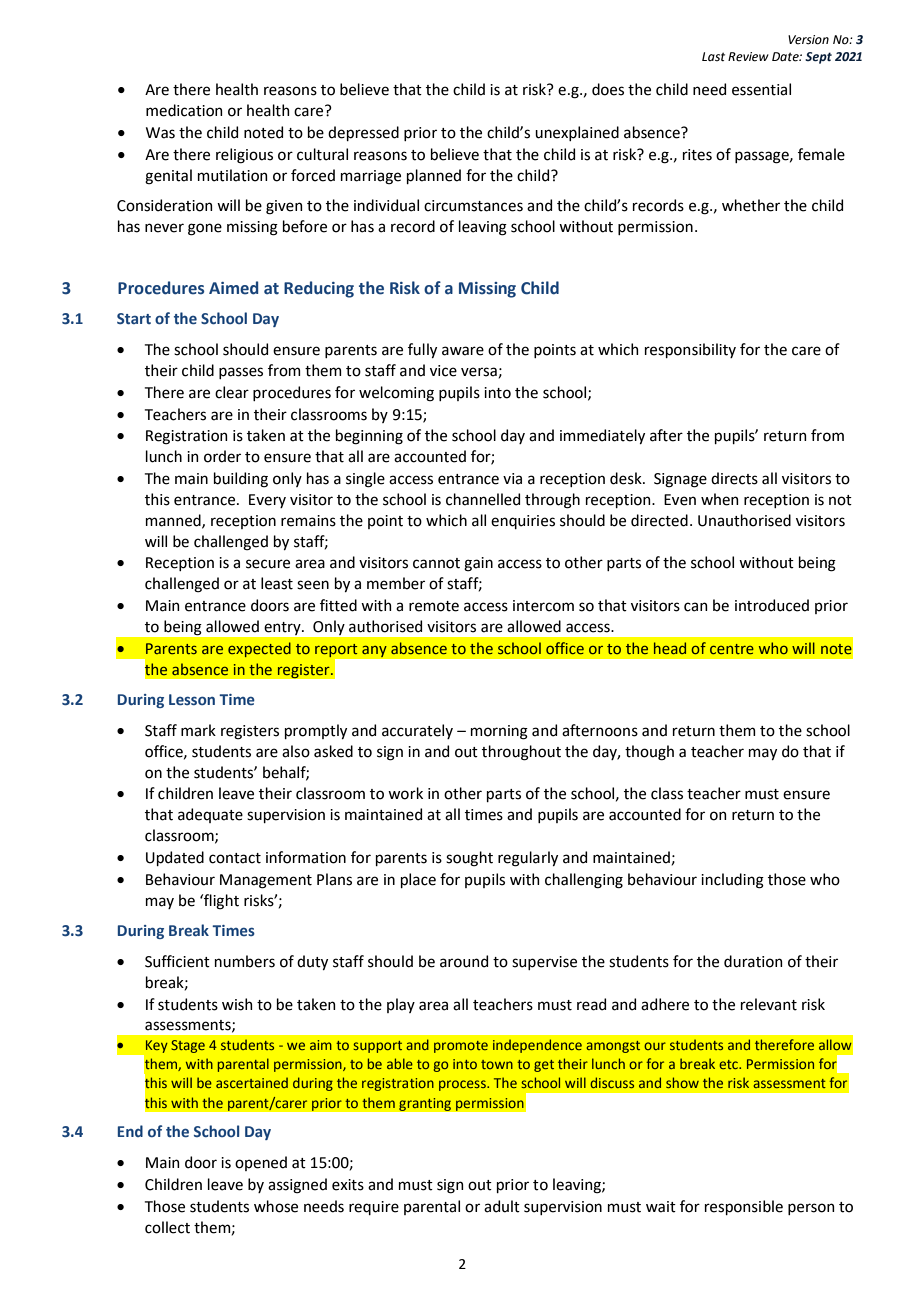 Image resolution: width=924 pixels, height=1308 pixels. Describe the element at coordinates (261, 1163) in the document. I see `opened` at that location.
